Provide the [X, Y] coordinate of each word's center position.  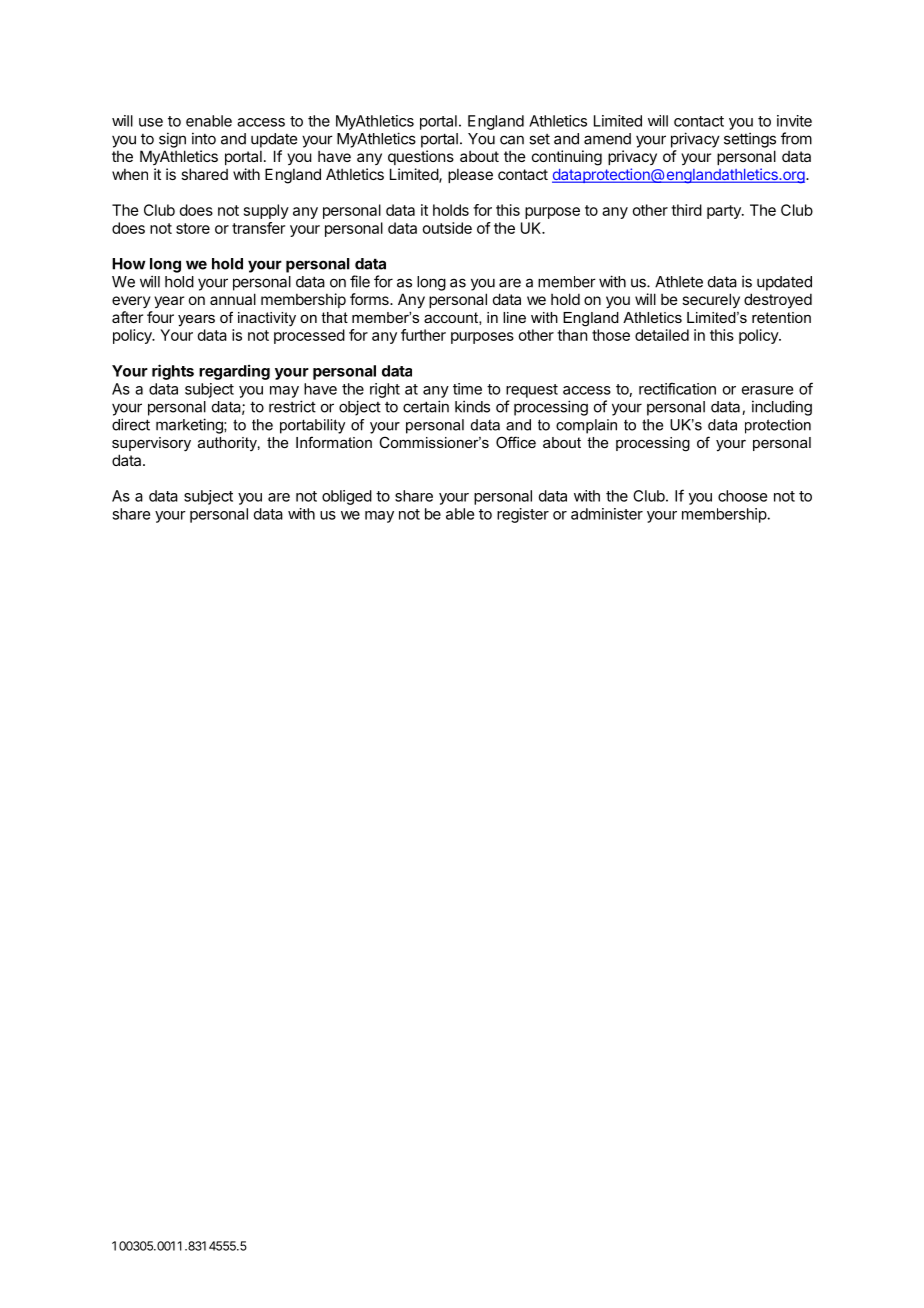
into [204, 138]
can [512, 140]
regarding [234, 372]
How [129, 264]
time [467, 389]
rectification [677, 388]
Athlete [679, 282]
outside [447, 228]
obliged [347, 497]
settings [750, 140]
